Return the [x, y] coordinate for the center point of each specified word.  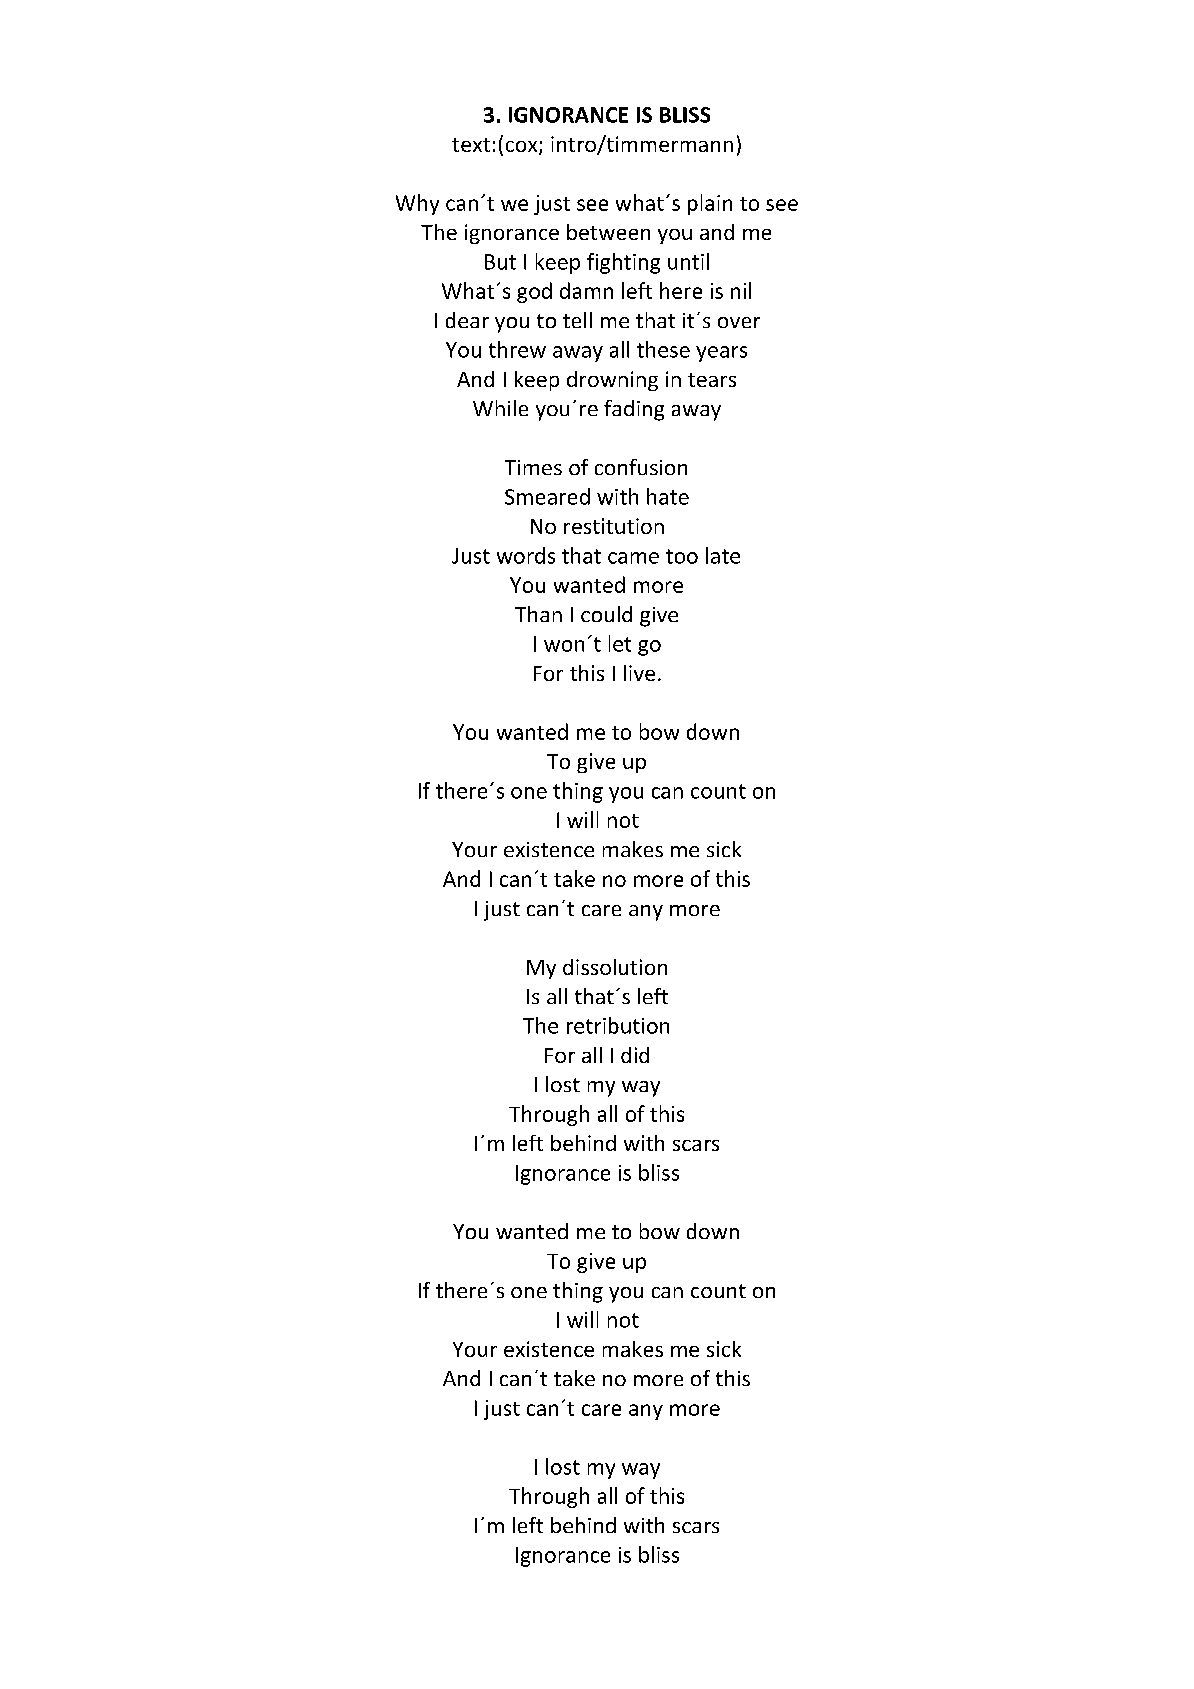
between [608, 232]
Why [417, 204]
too [682, 556]
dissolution [615, 967]
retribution [618, 1025]
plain [710, 204]
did [635, 1055]
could [606, 614]
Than [538, 614]
